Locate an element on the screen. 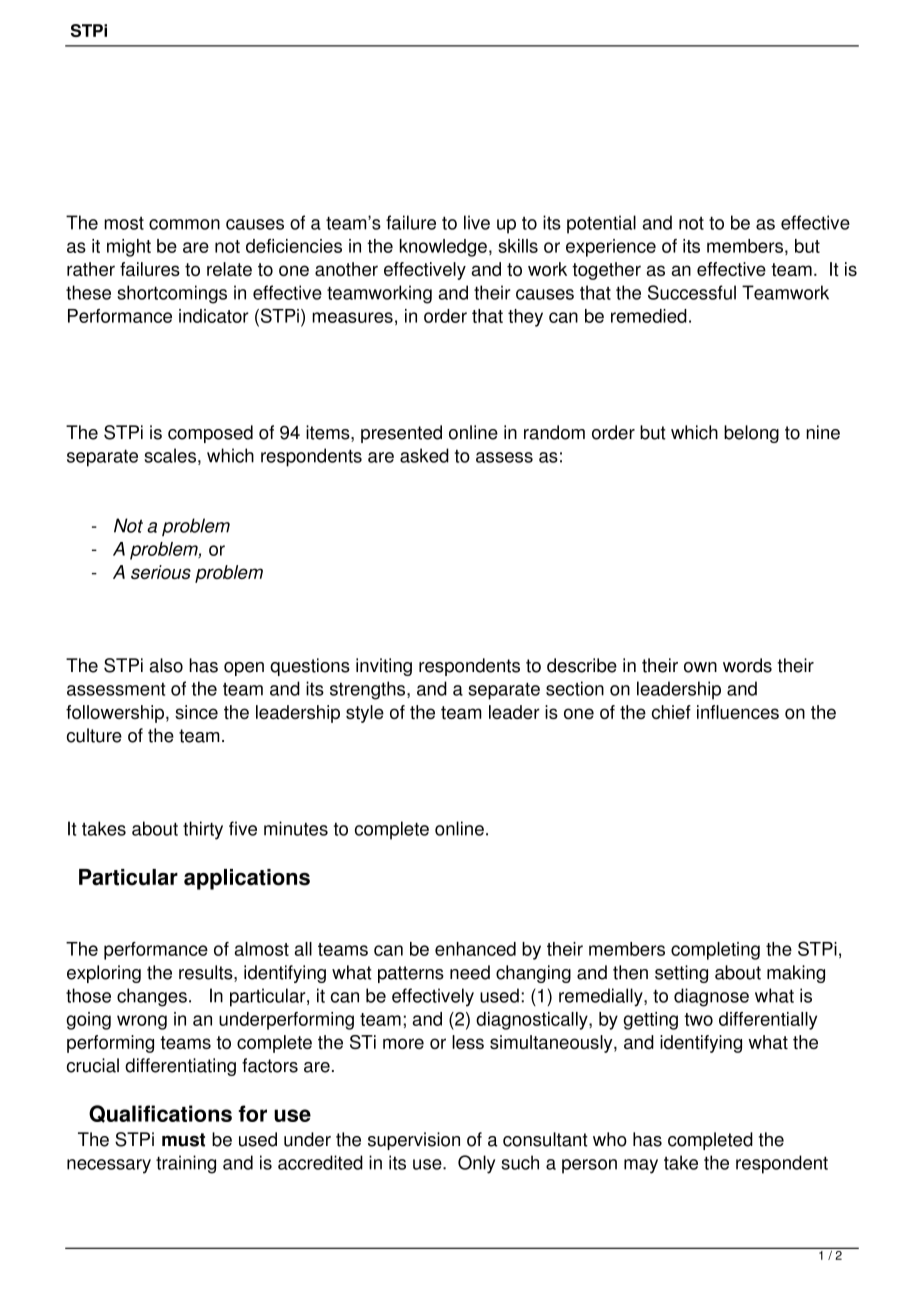 This screenshot has width=924, height=1308. serious is located at coordinates (161, 572).
